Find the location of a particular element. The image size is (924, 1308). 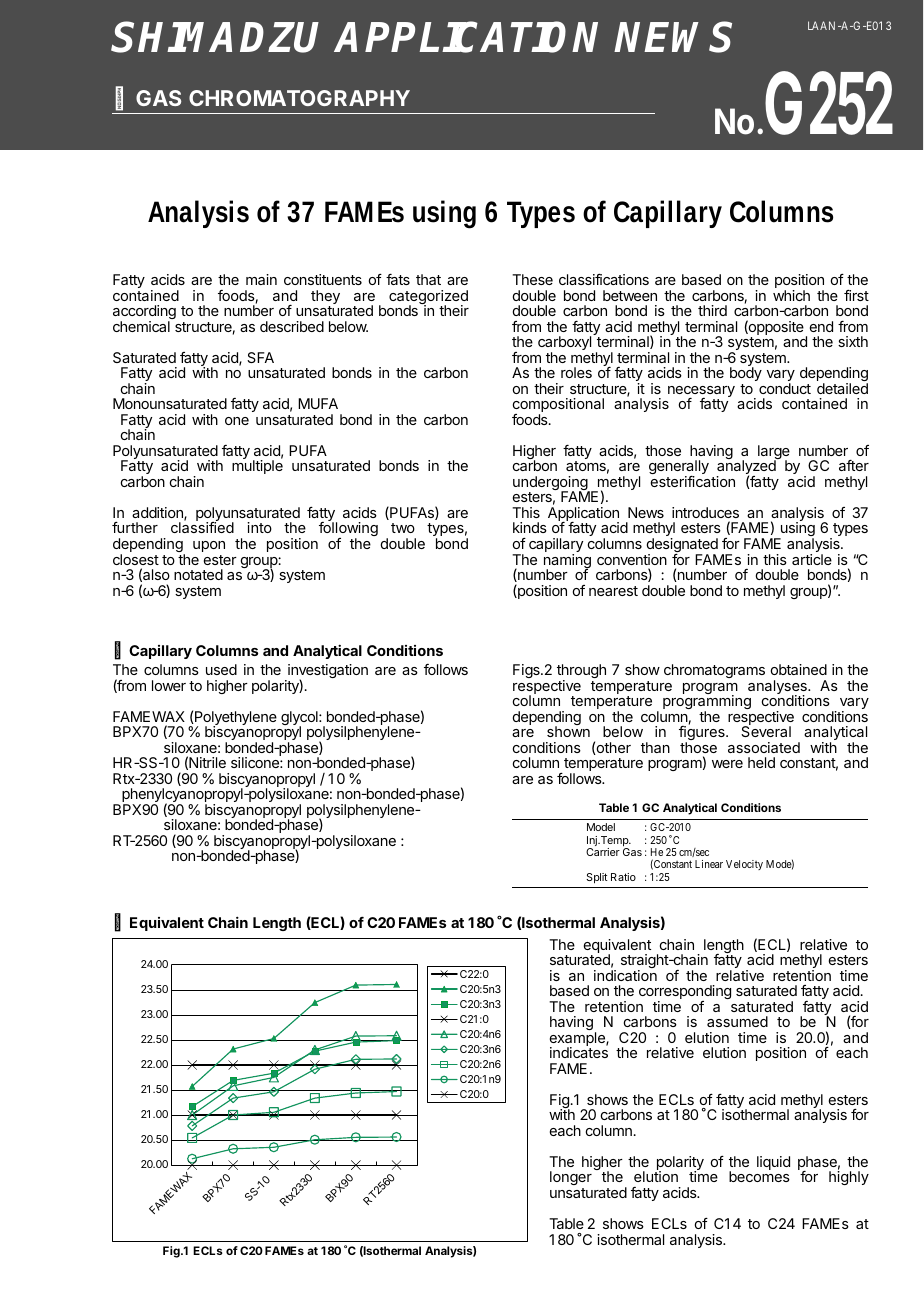

which is located at coordinates (791, 295).
